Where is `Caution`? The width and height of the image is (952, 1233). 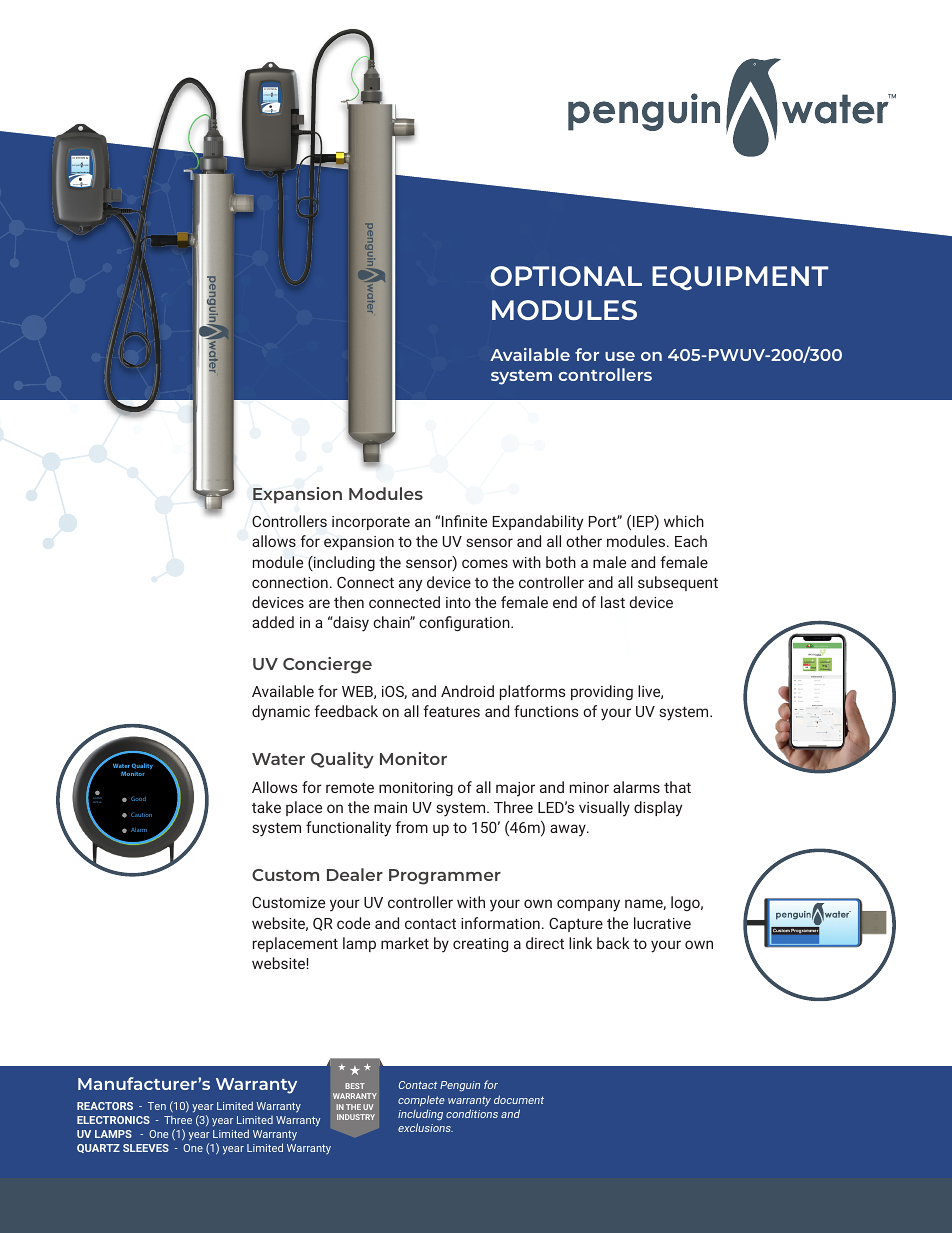 Caution is located at coordinates (141, 814).
